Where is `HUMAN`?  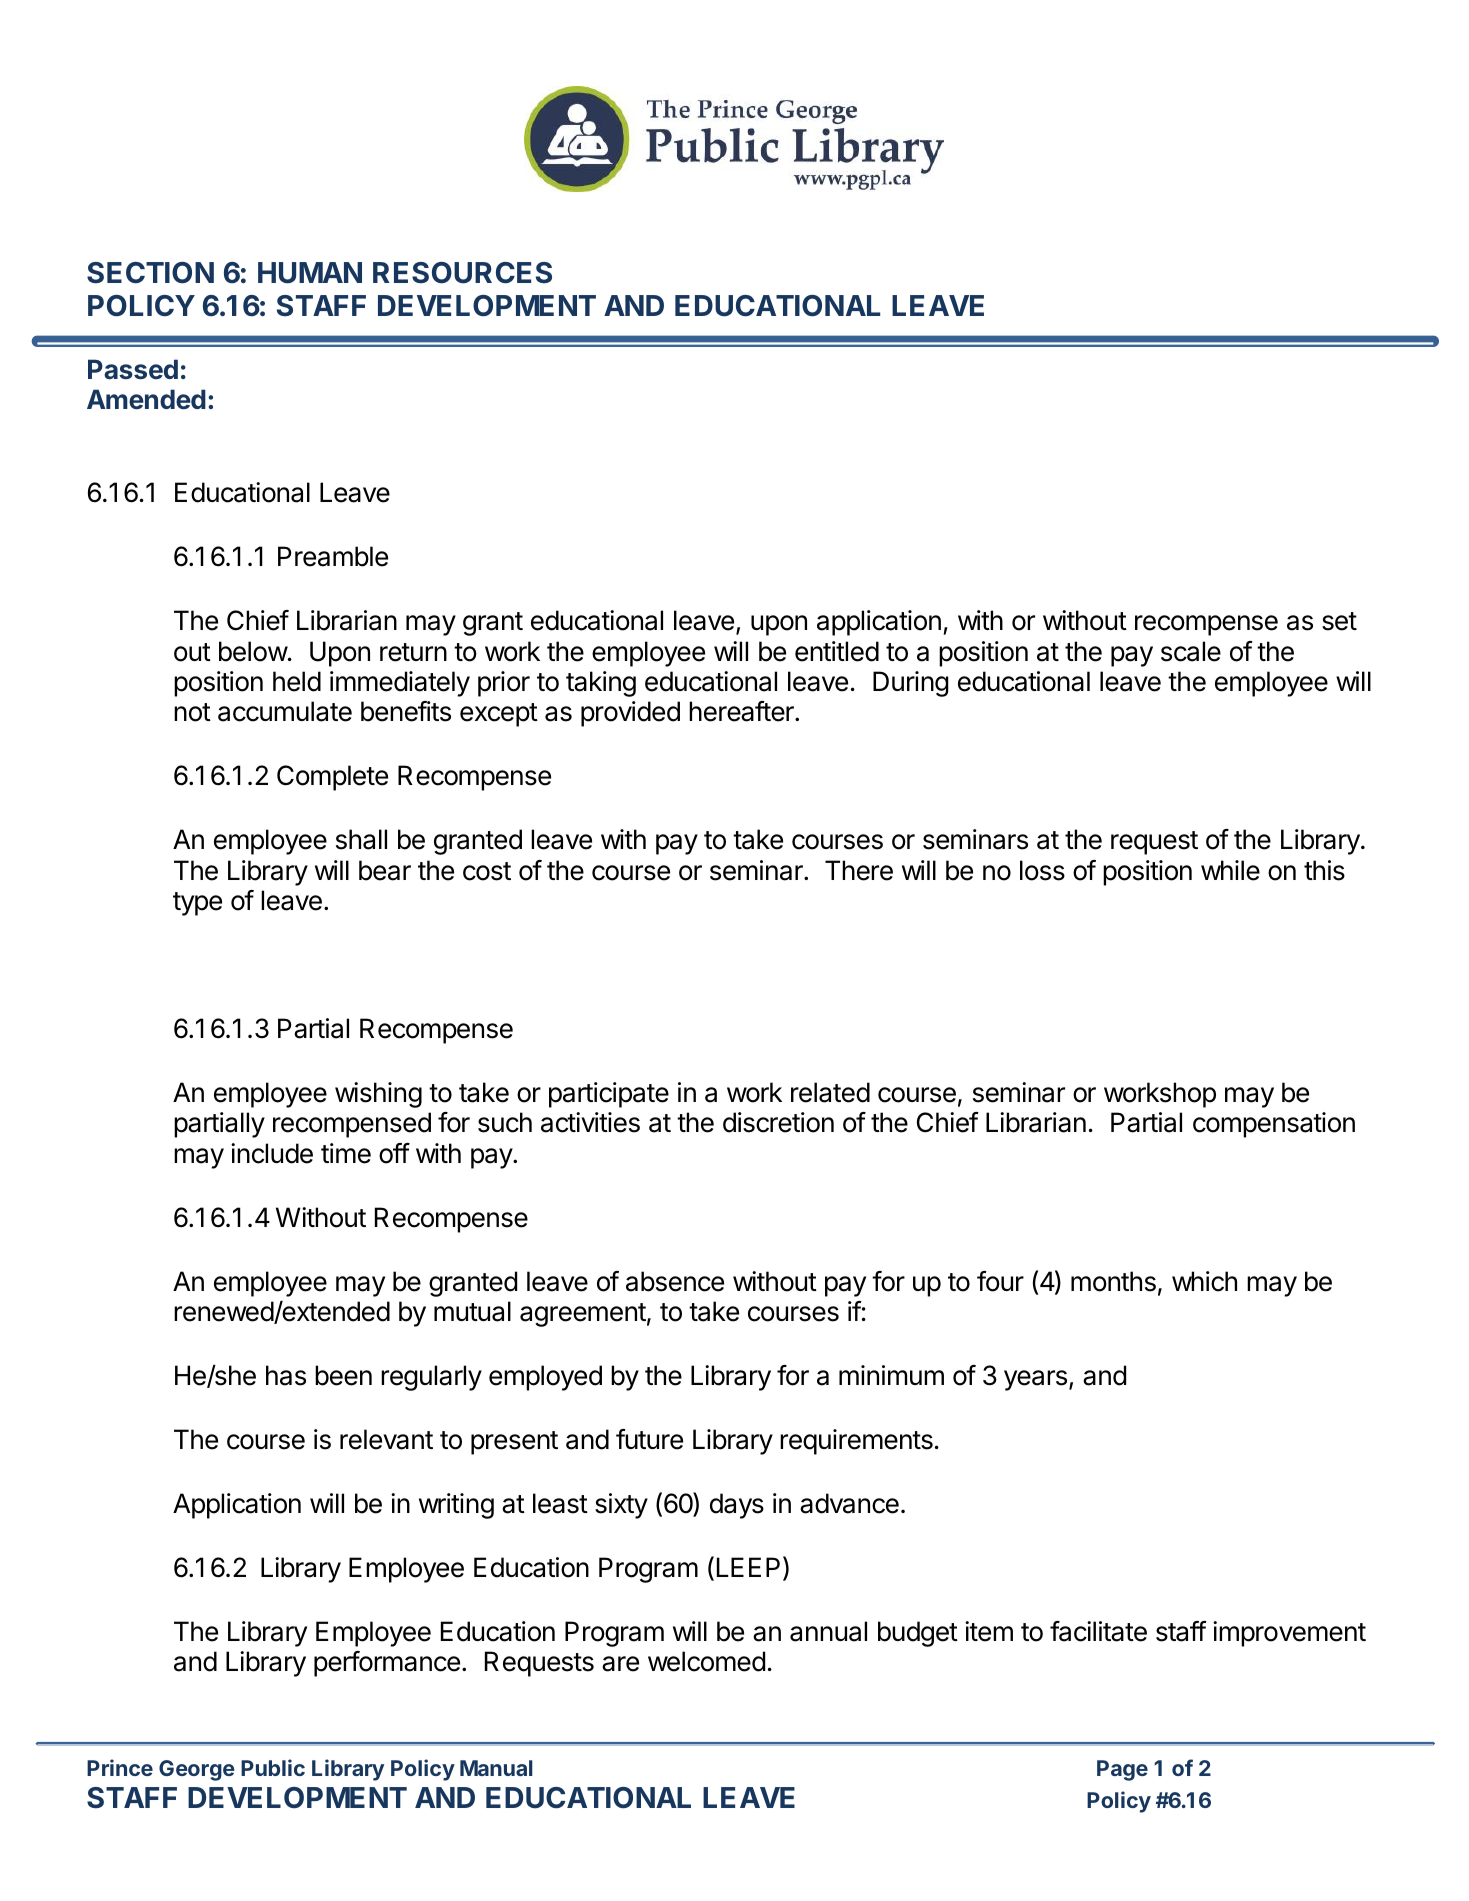
HUMAN is located at coordinates (310, 273).
